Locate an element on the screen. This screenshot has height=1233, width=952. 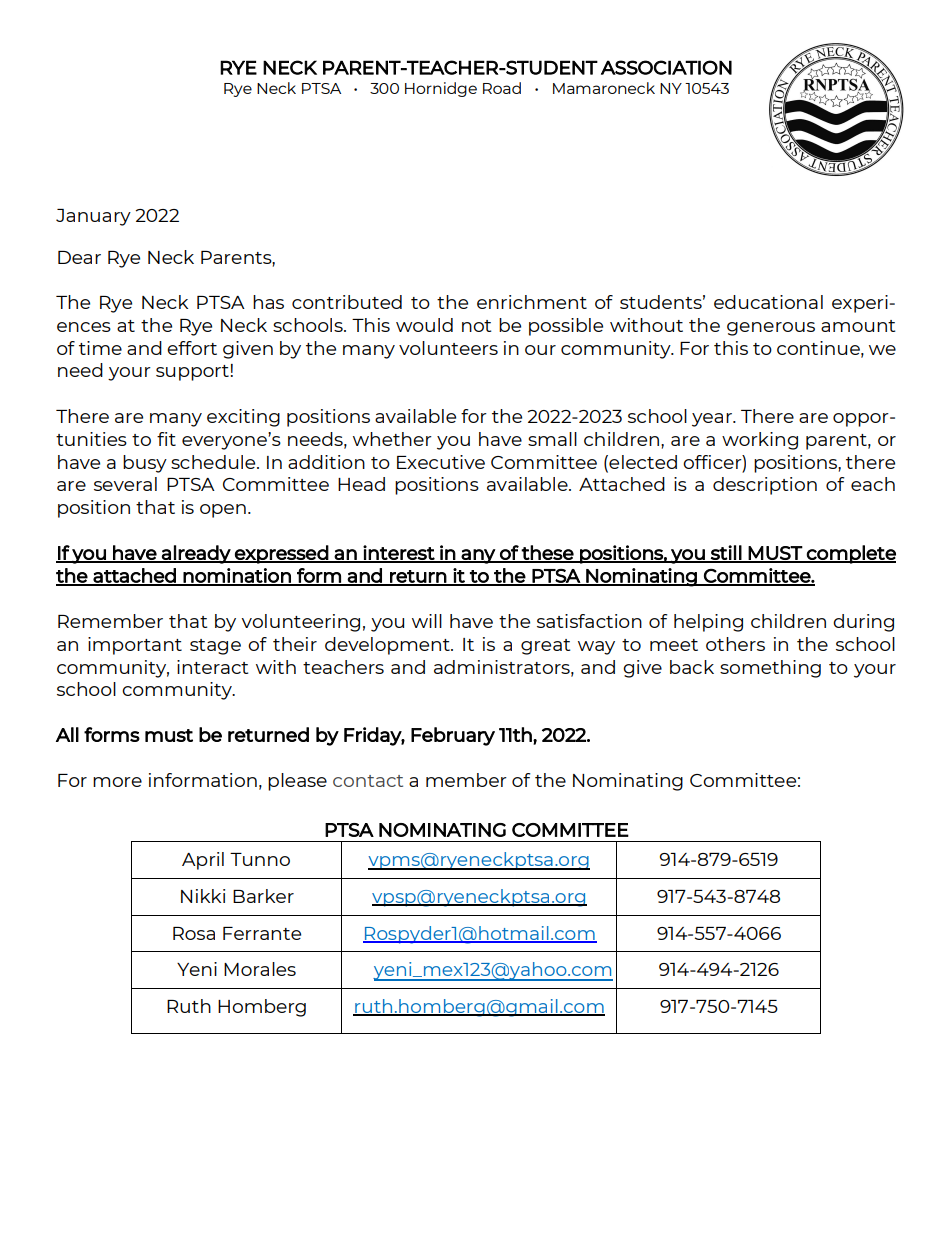
generous is located at coordinates (771, 329).
